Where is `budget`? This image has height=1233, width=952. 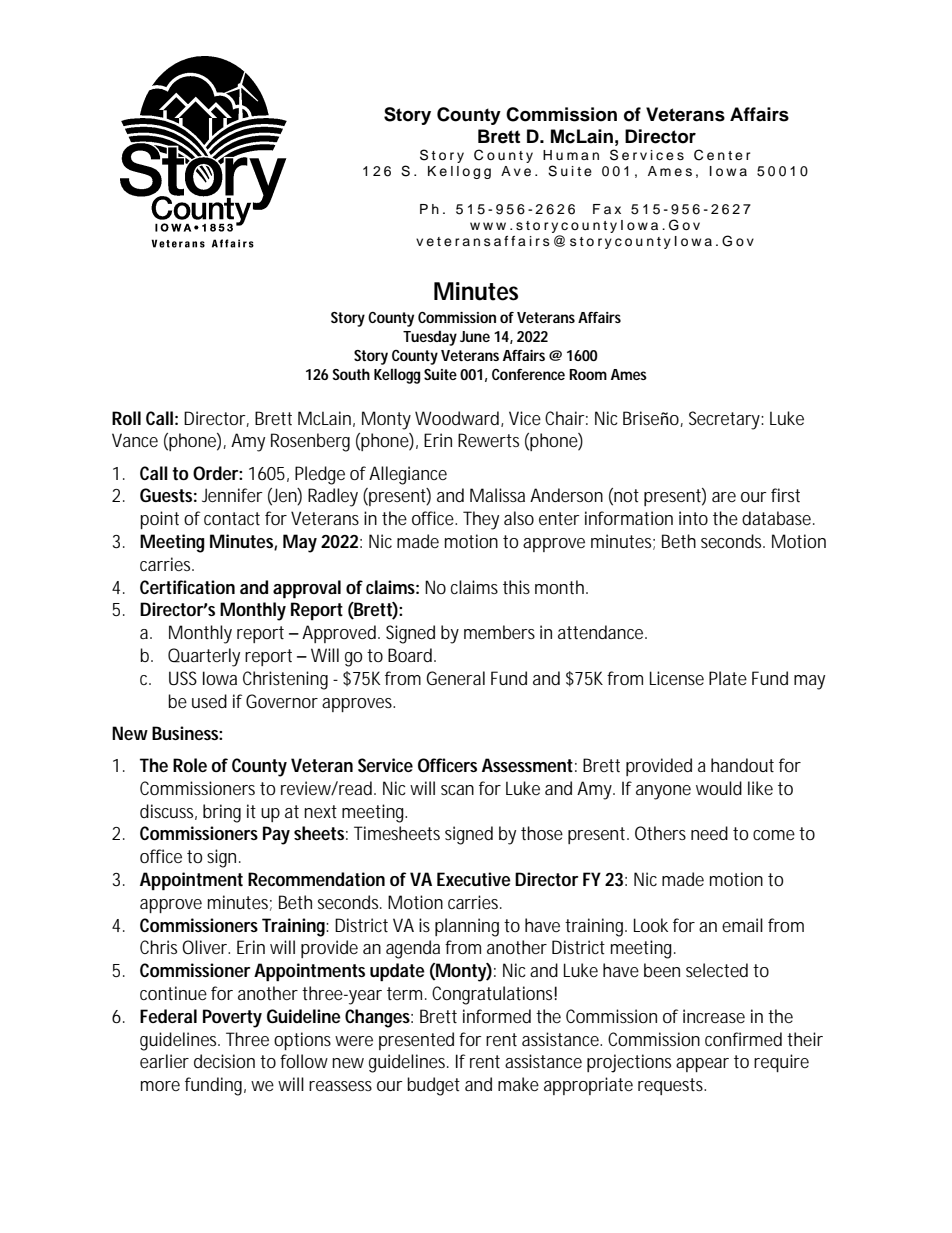
budget is located at coordinates (433, 1086).
